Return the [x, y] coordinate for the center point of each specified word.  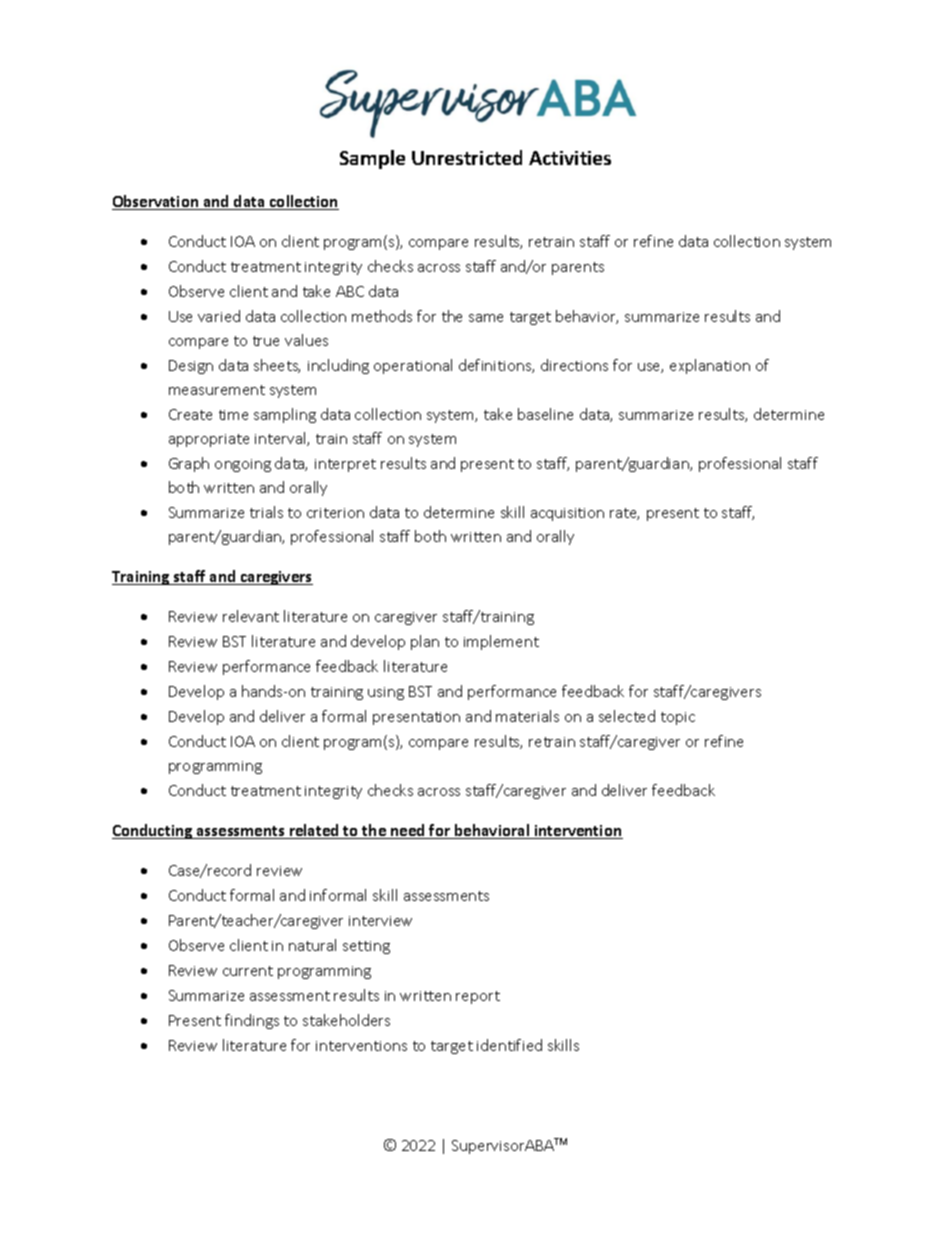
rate [624, 514]
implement [501, 642]
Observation [156, 202]
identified [509, 1045]
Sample [372, 159]
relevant [251, 616]
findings [252, 1021]
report [478, 997]
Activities [570, 158]
